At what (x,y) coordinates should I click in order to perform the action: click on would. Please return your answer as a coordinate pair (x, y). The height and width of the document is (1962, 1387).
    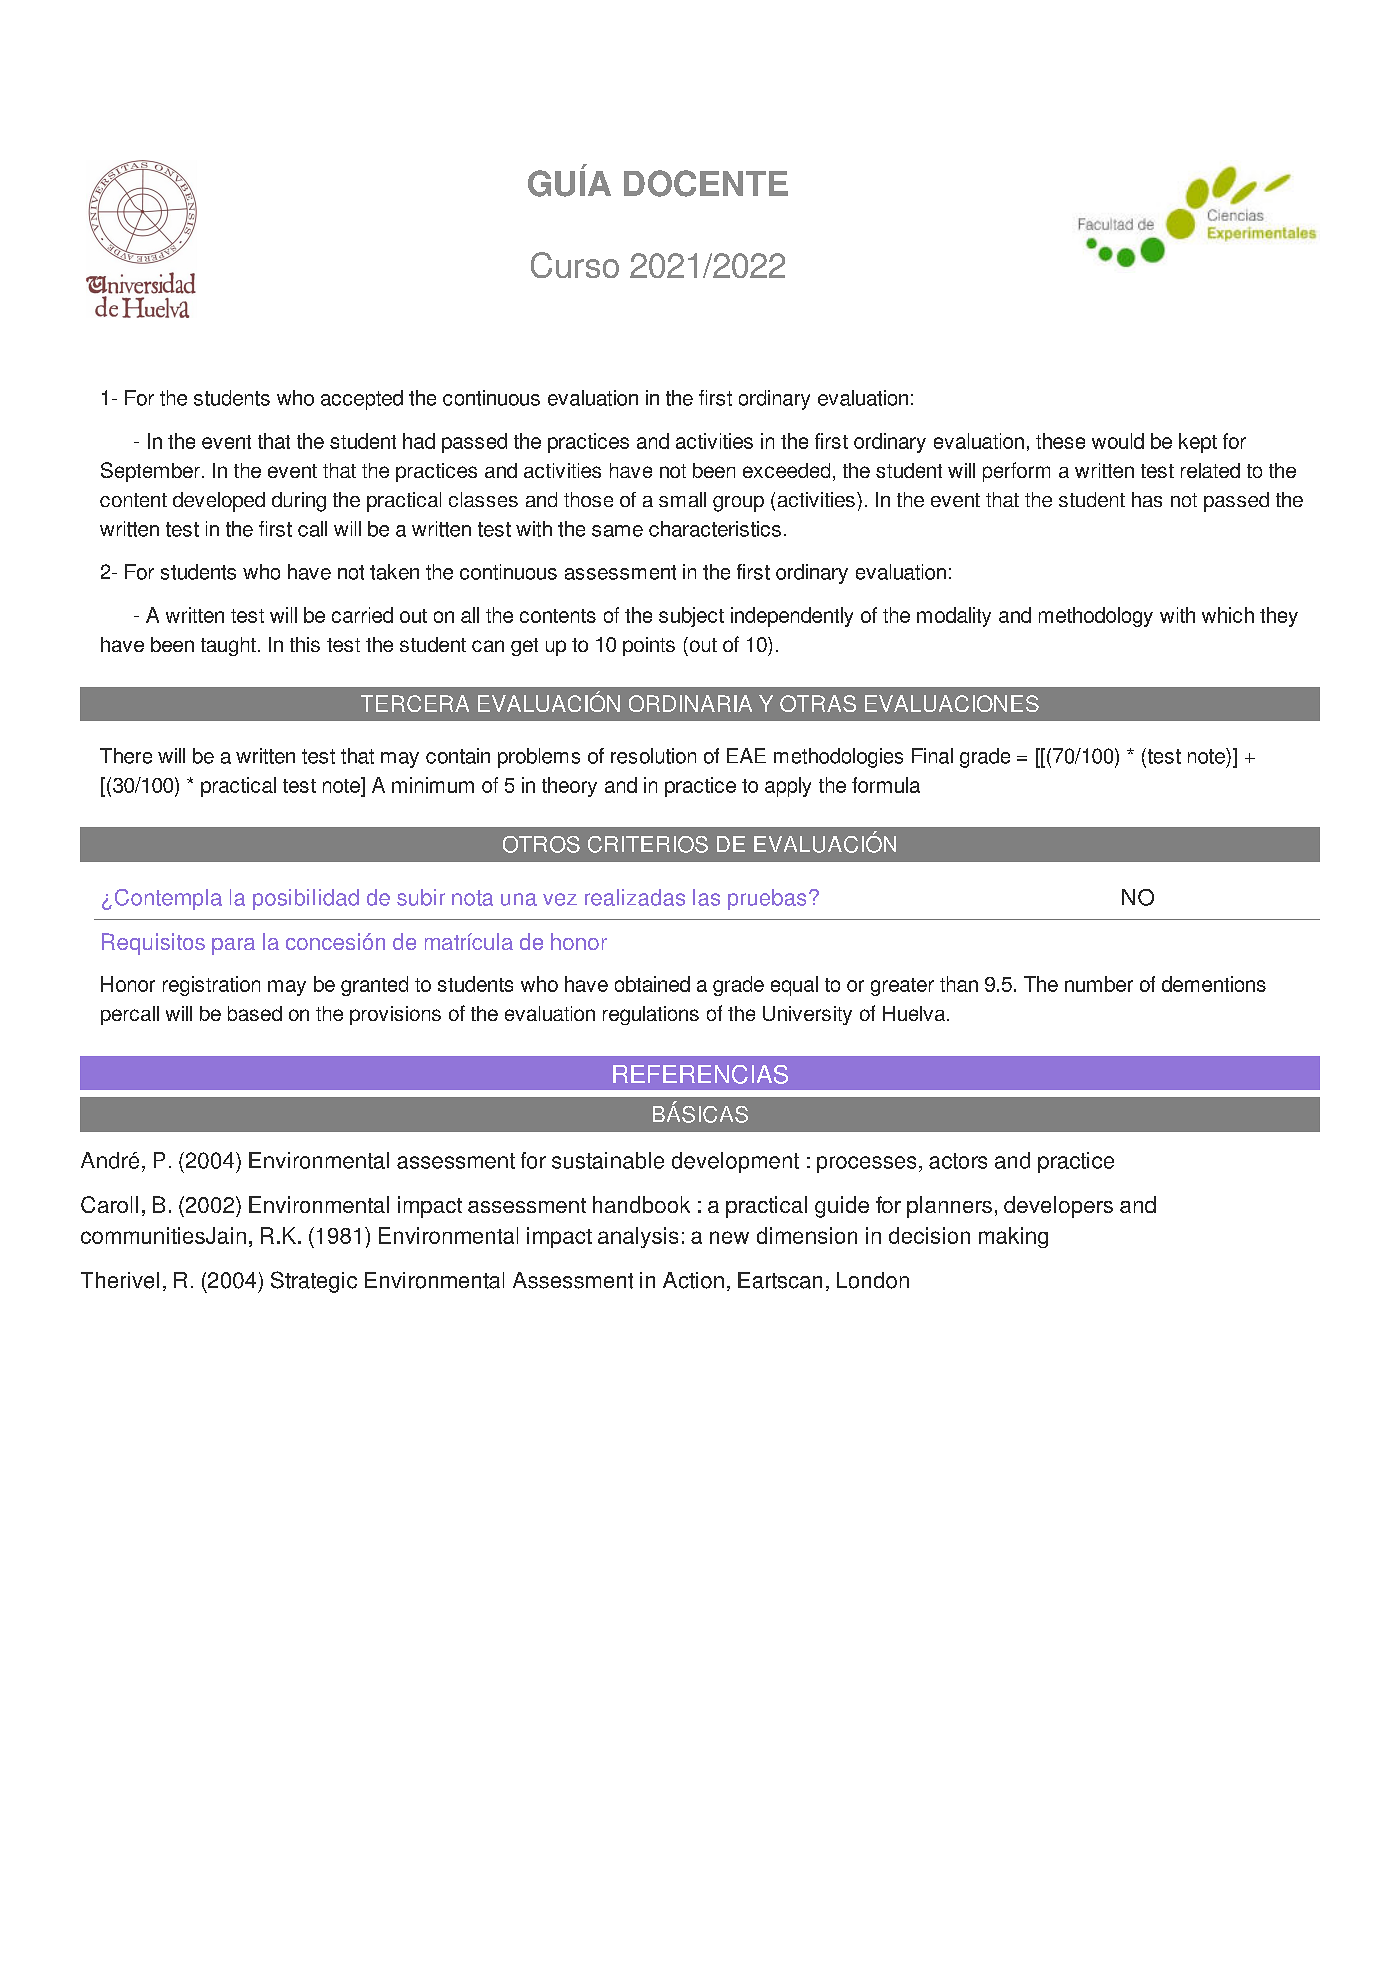
    Looking at the image, I should click on (1118, 441).
